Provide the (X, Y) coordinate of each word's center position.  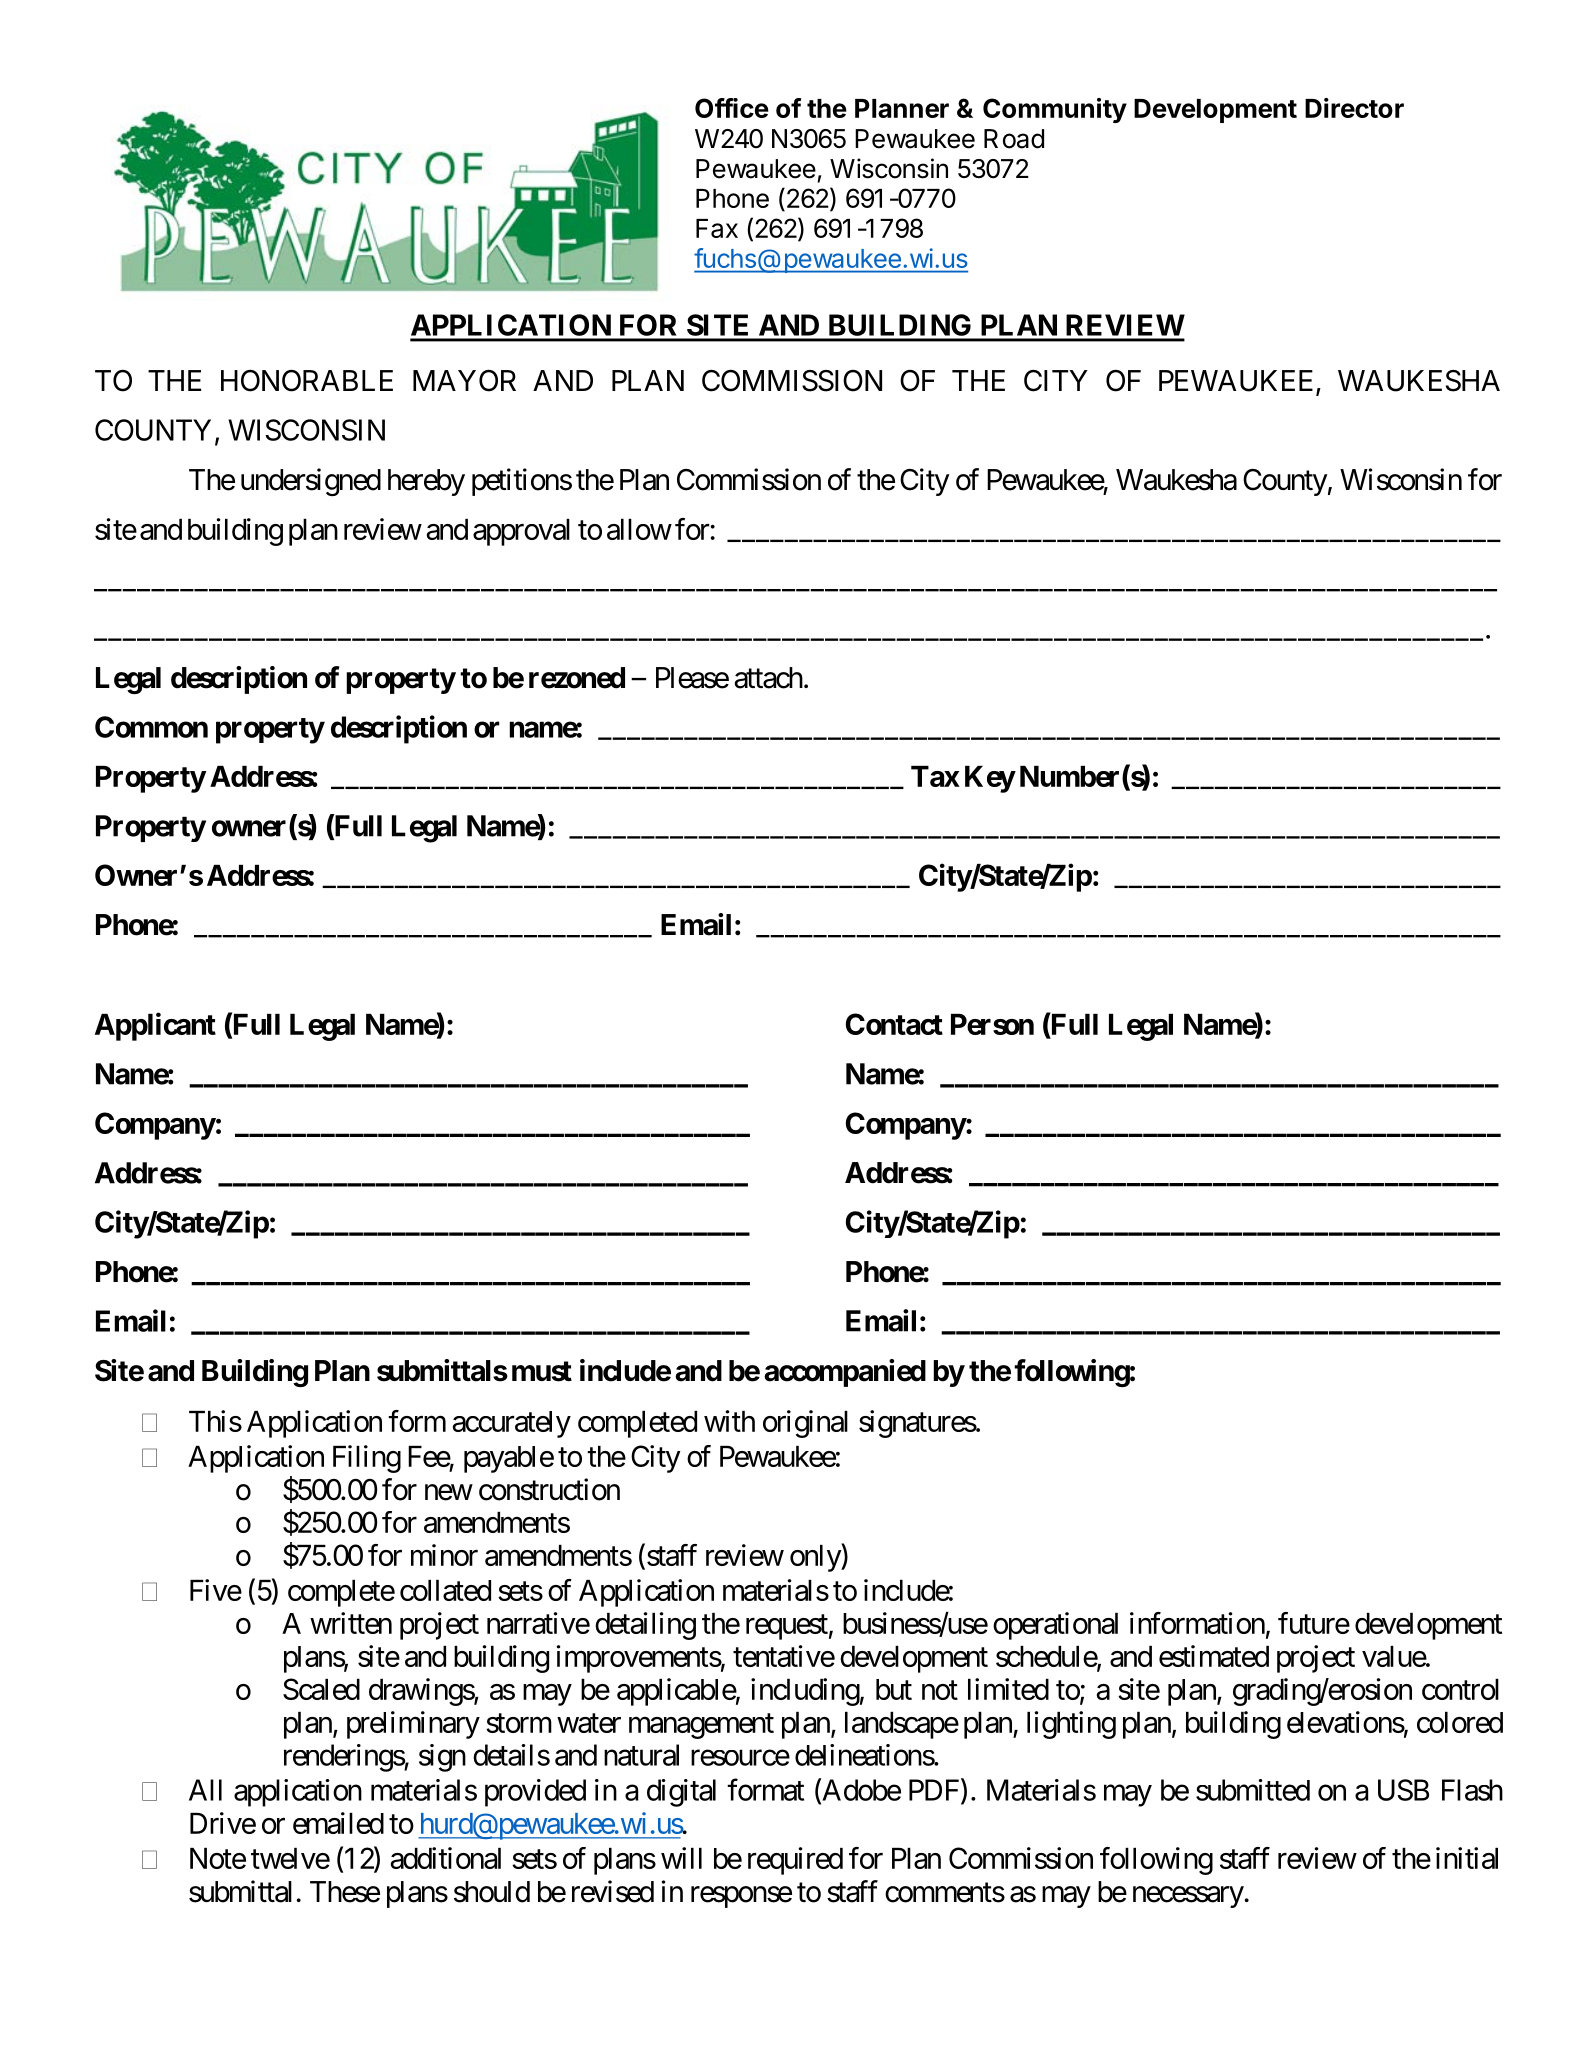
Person (992, 1024)
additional (446, 1858)
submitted (1253, 1790)
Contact (894, 1024)
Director (1354, 108)
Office (732, 108)
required (795, 1861)
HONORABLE (307, 380)
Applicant (155, 1027)
